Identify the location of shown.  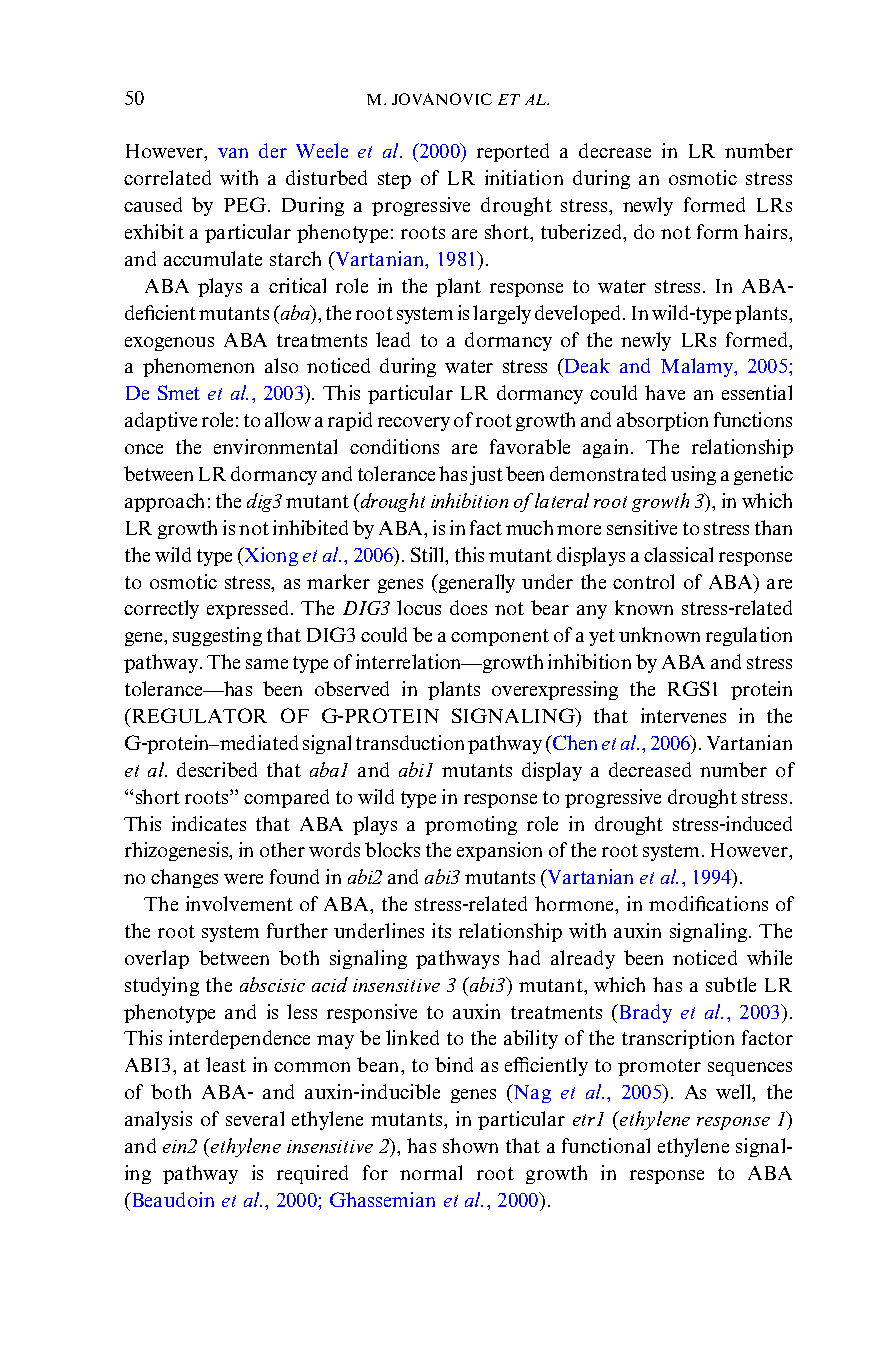
(470, 1145).
